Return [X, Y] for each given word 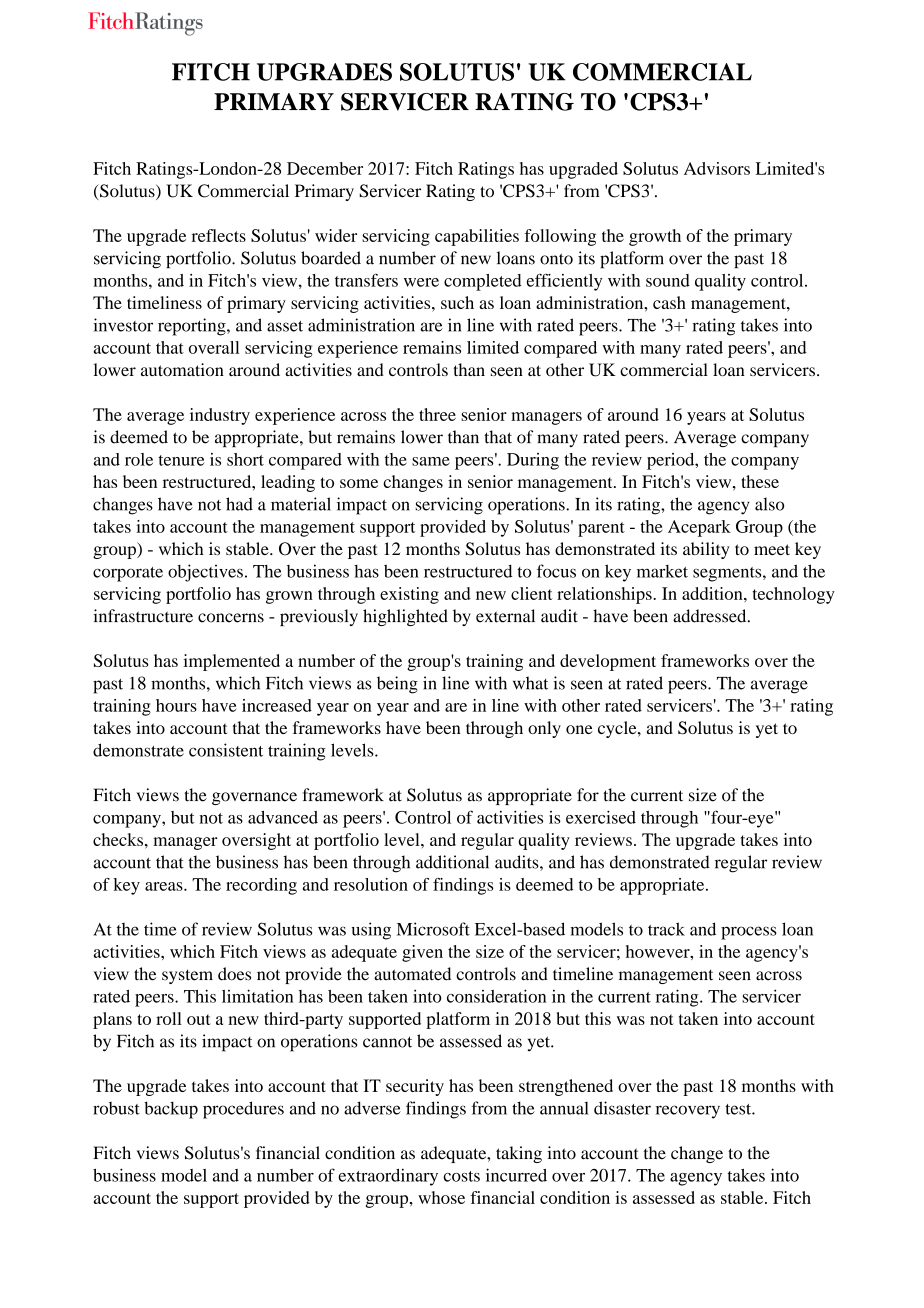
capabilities [477, 237]
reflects [219, 235]
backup [171, 1110]
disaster [622, 1108]
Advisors [717, 168]
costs [461, 1176]
